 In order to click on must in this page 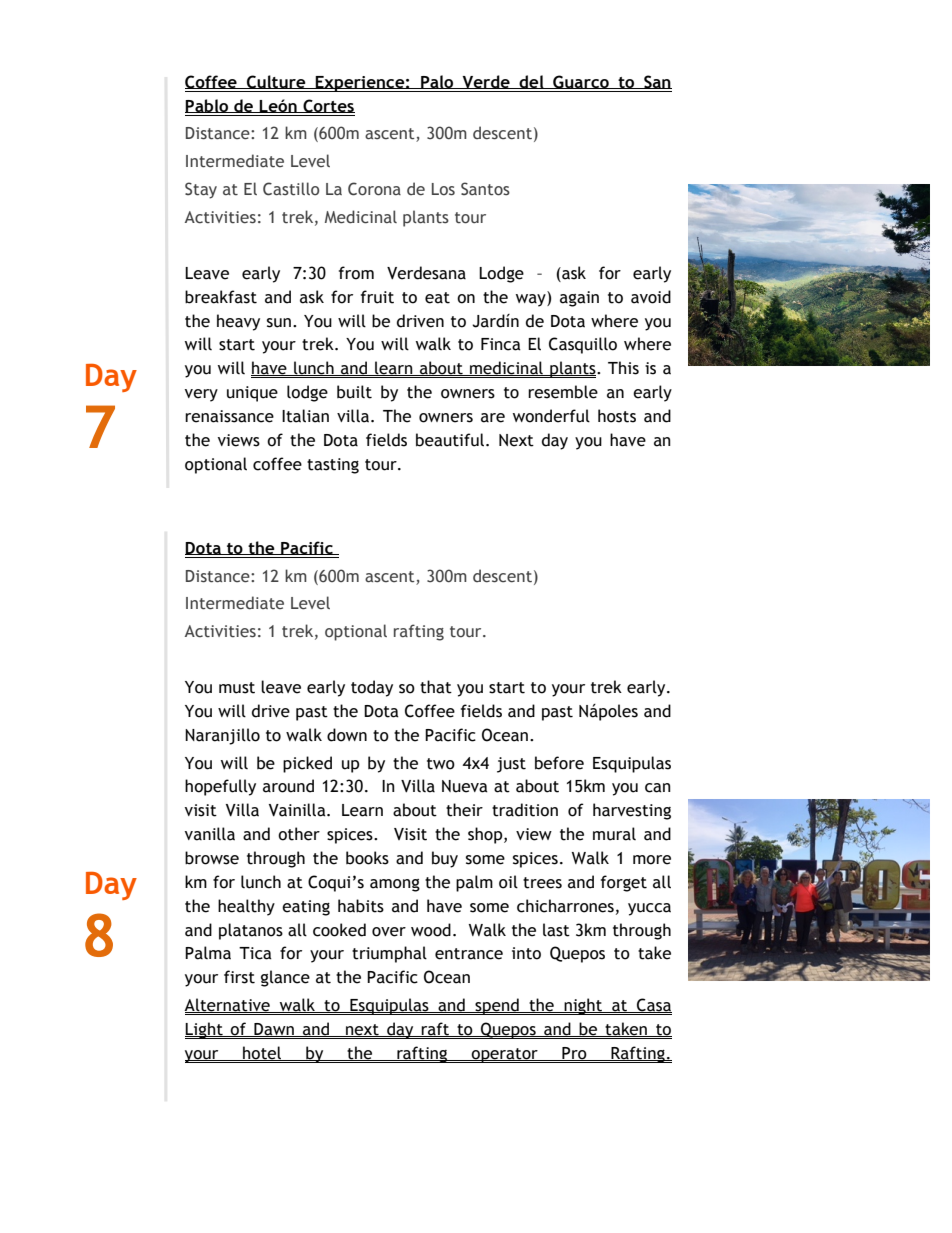, I will do `click(237, 688)`.
